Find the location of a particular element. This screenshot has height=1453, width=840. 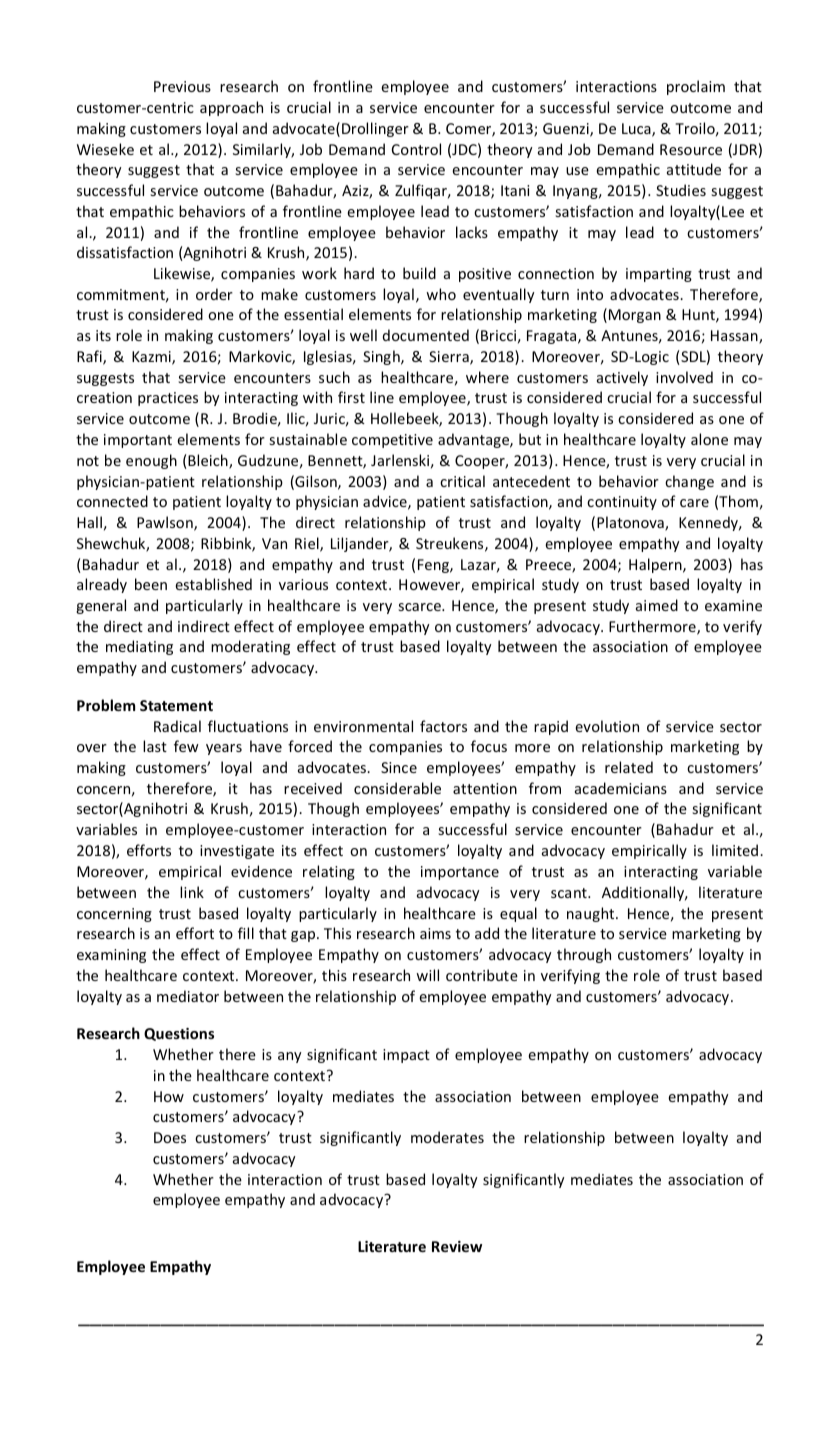

moderates is located at coordinates (447, 1137).
